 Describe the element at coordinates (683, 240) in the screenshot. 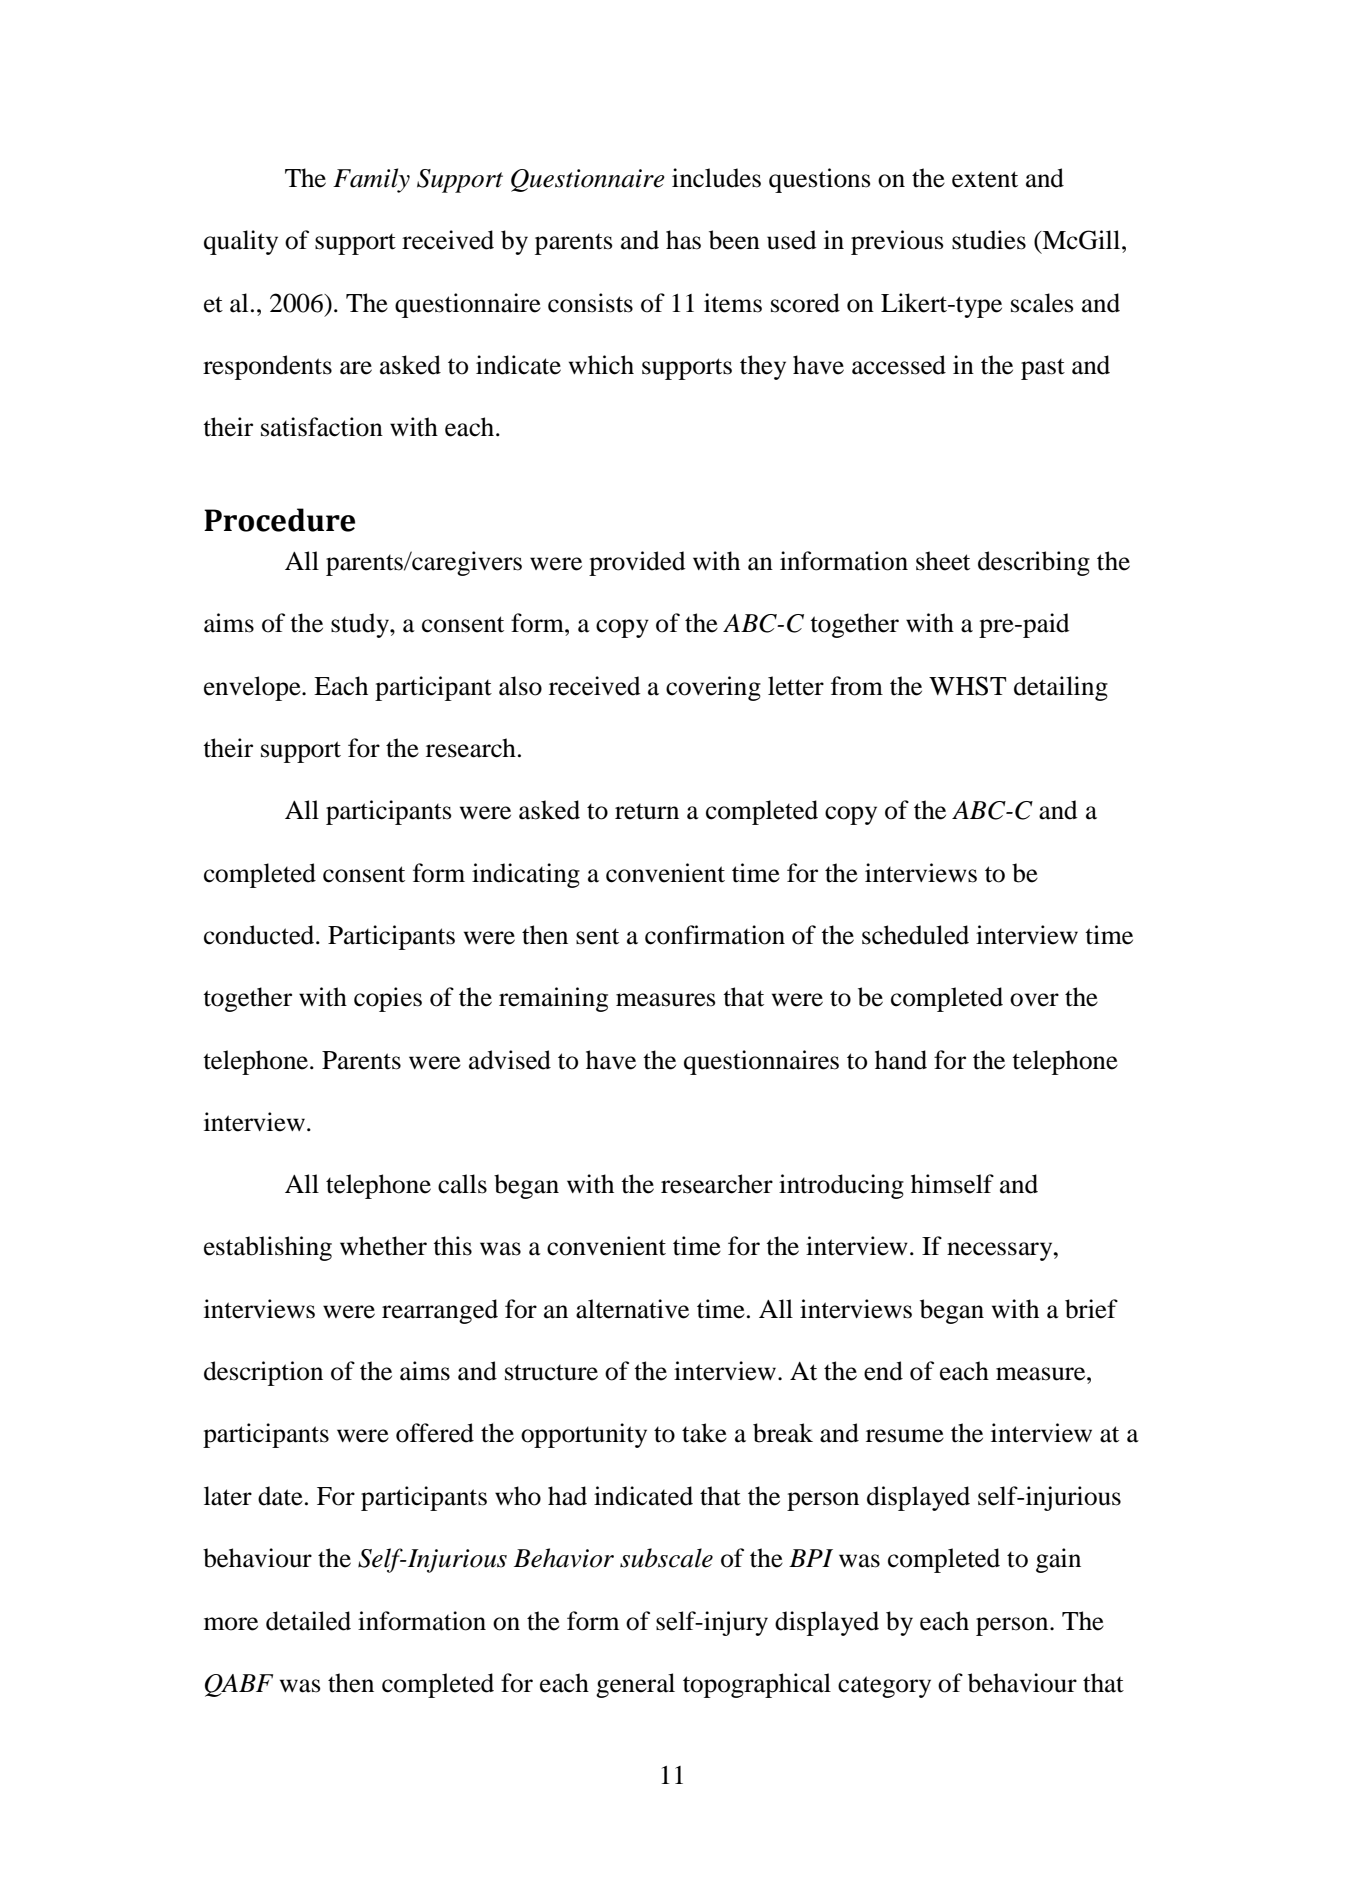

I see `has` at that location.
